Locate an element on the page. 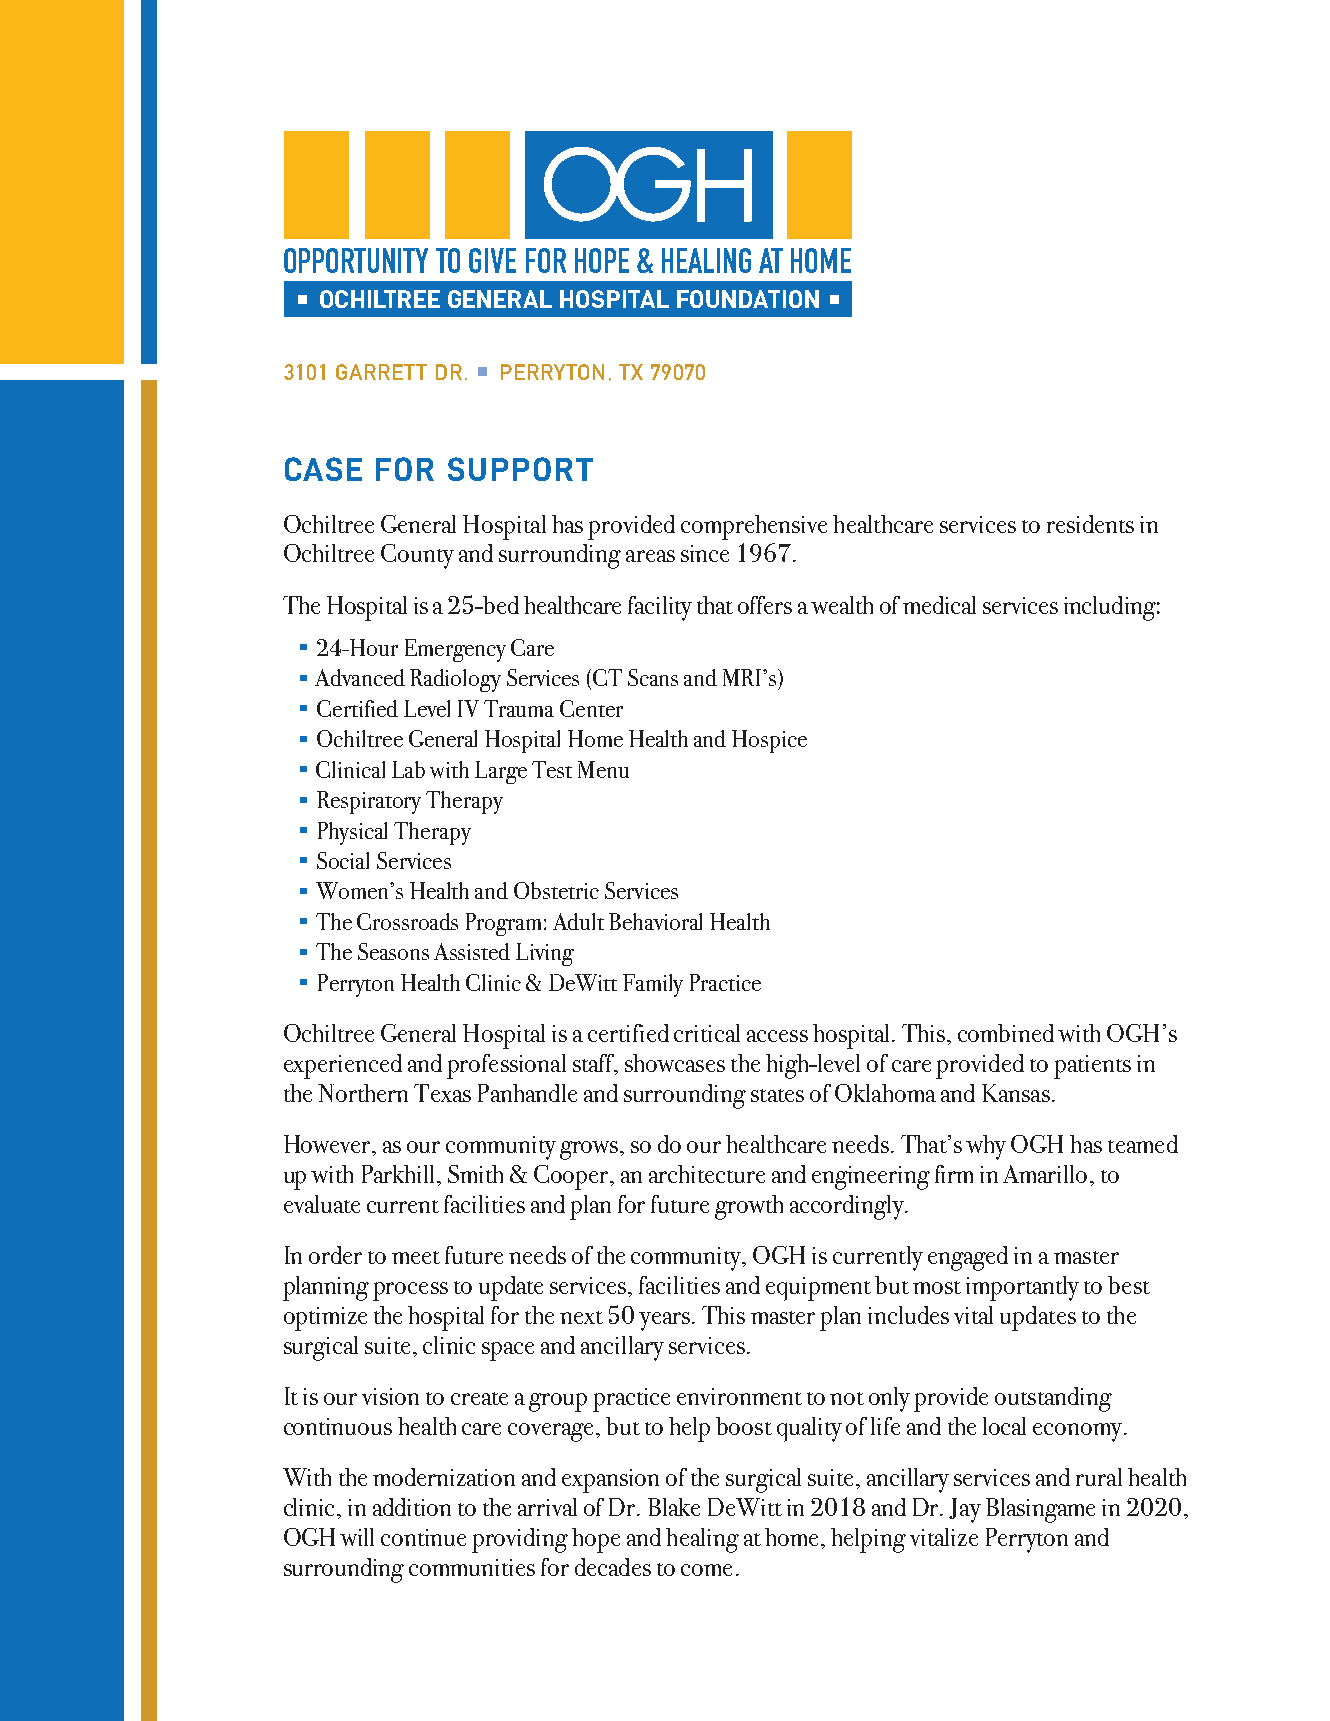 This document has height=1721, width=1330. residents is located at coordinates (1090, 524).
